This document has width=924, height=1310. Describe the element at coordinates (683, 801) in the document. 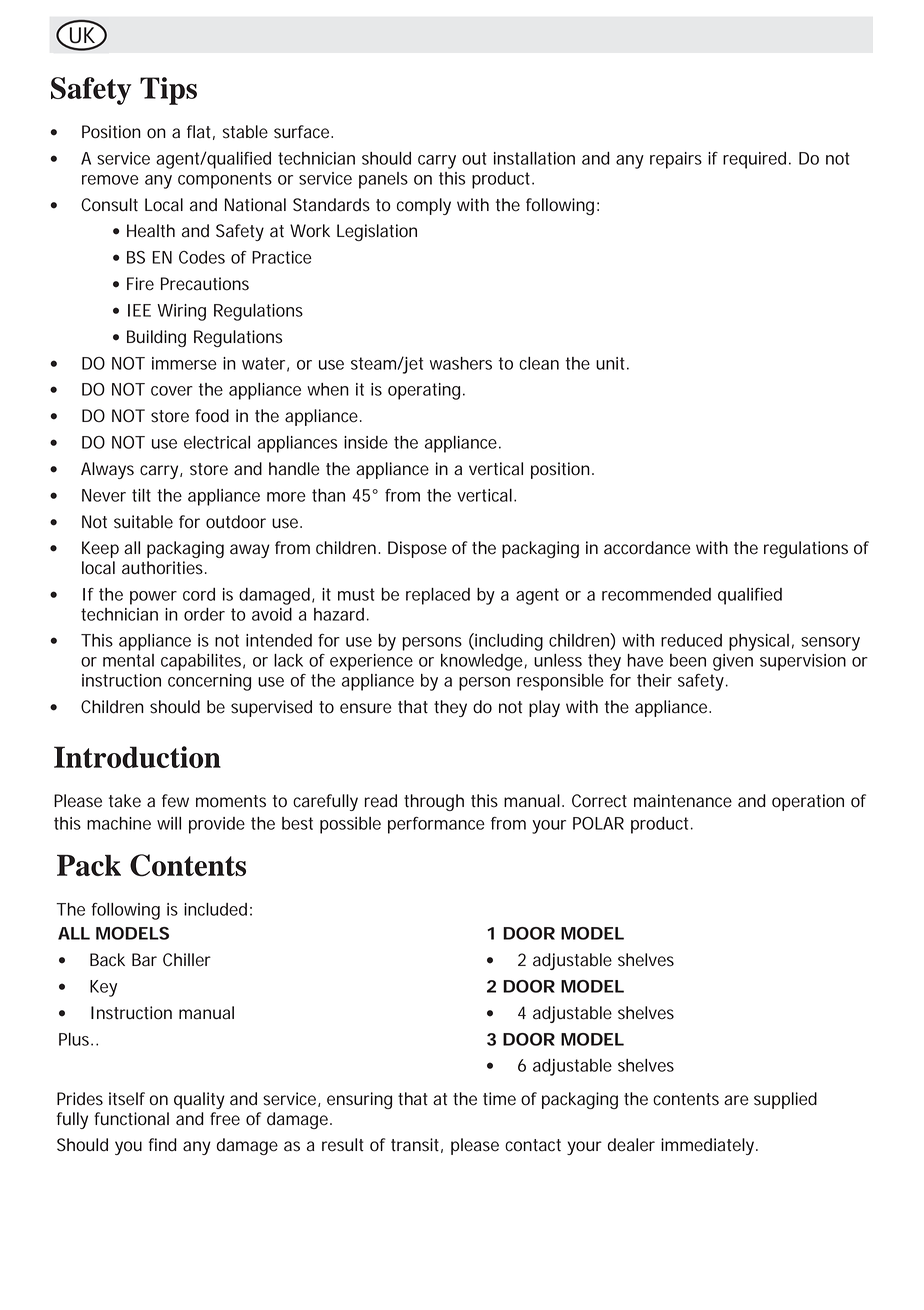

I see `maintenance` at that location.
